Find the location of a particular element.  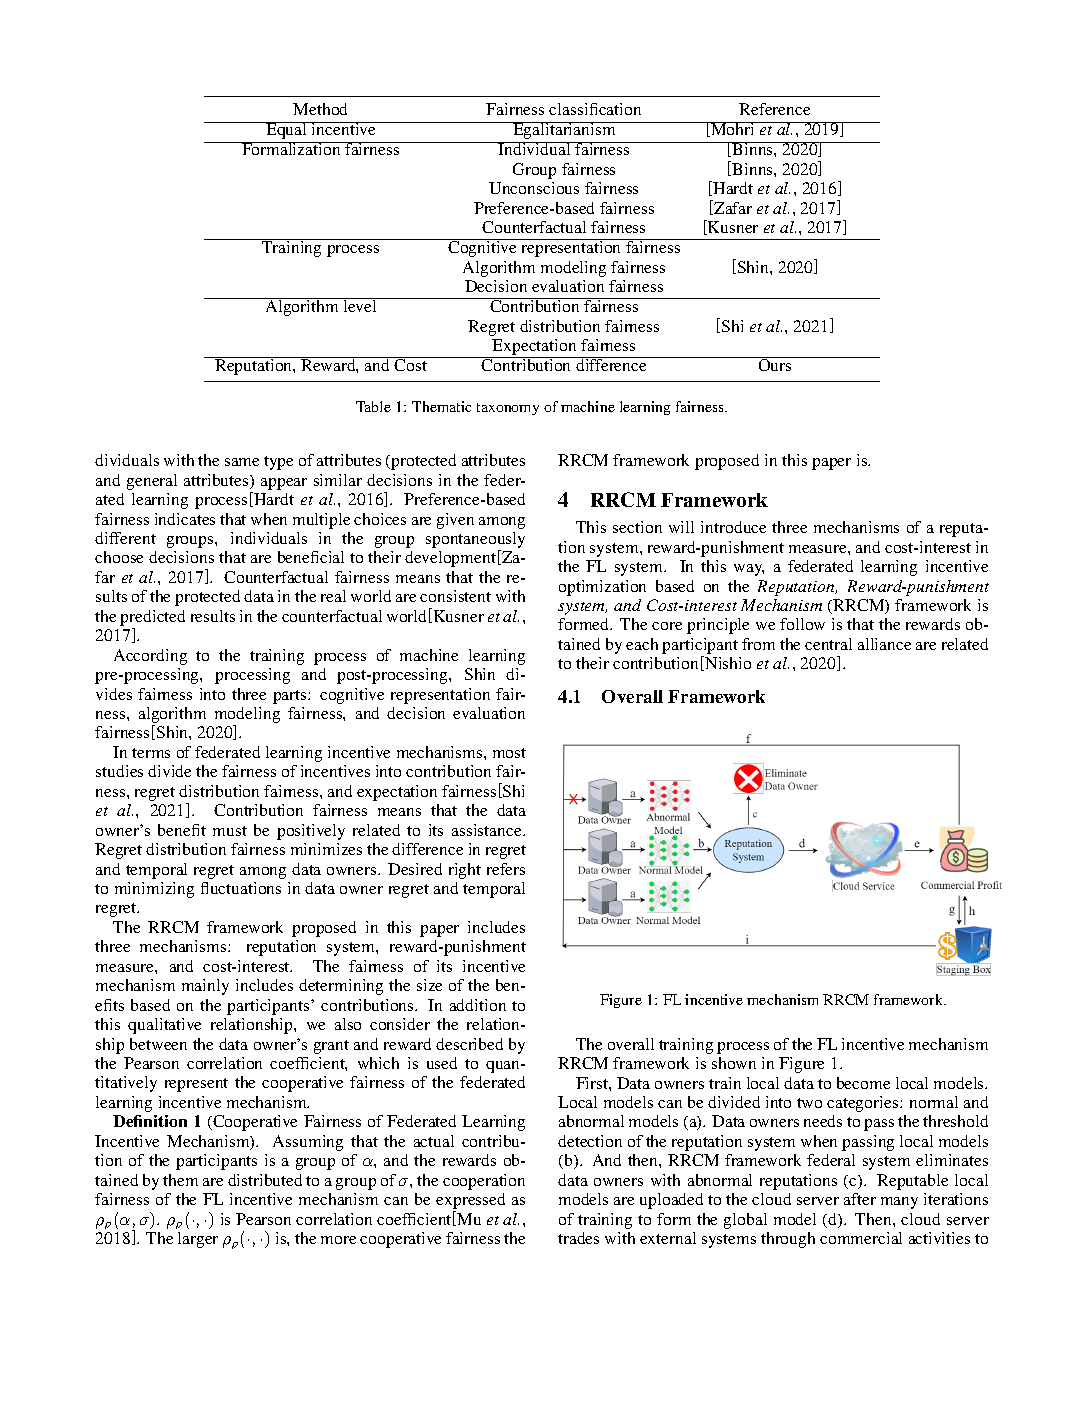

central is located at coordinates (828, 644).
